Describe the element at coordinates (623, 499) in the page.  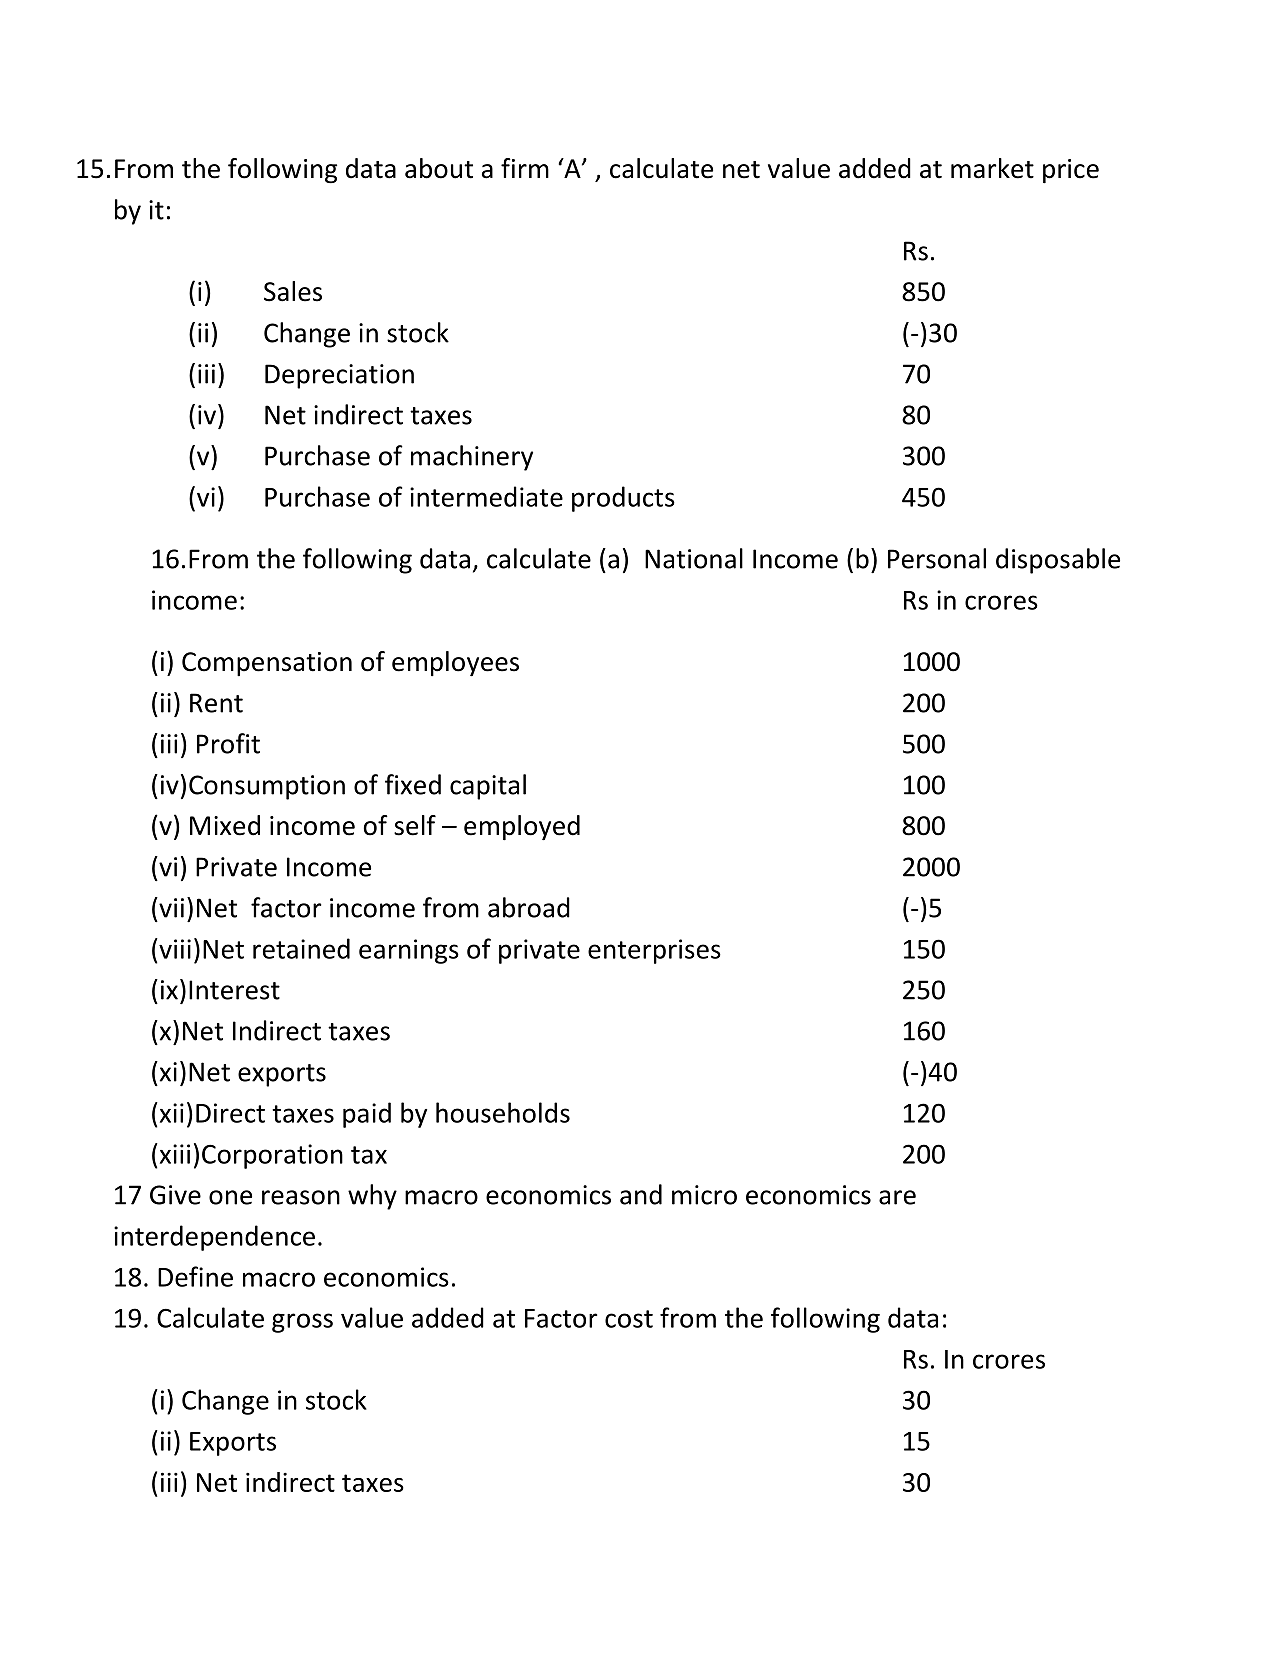
I see `products` at that location.
